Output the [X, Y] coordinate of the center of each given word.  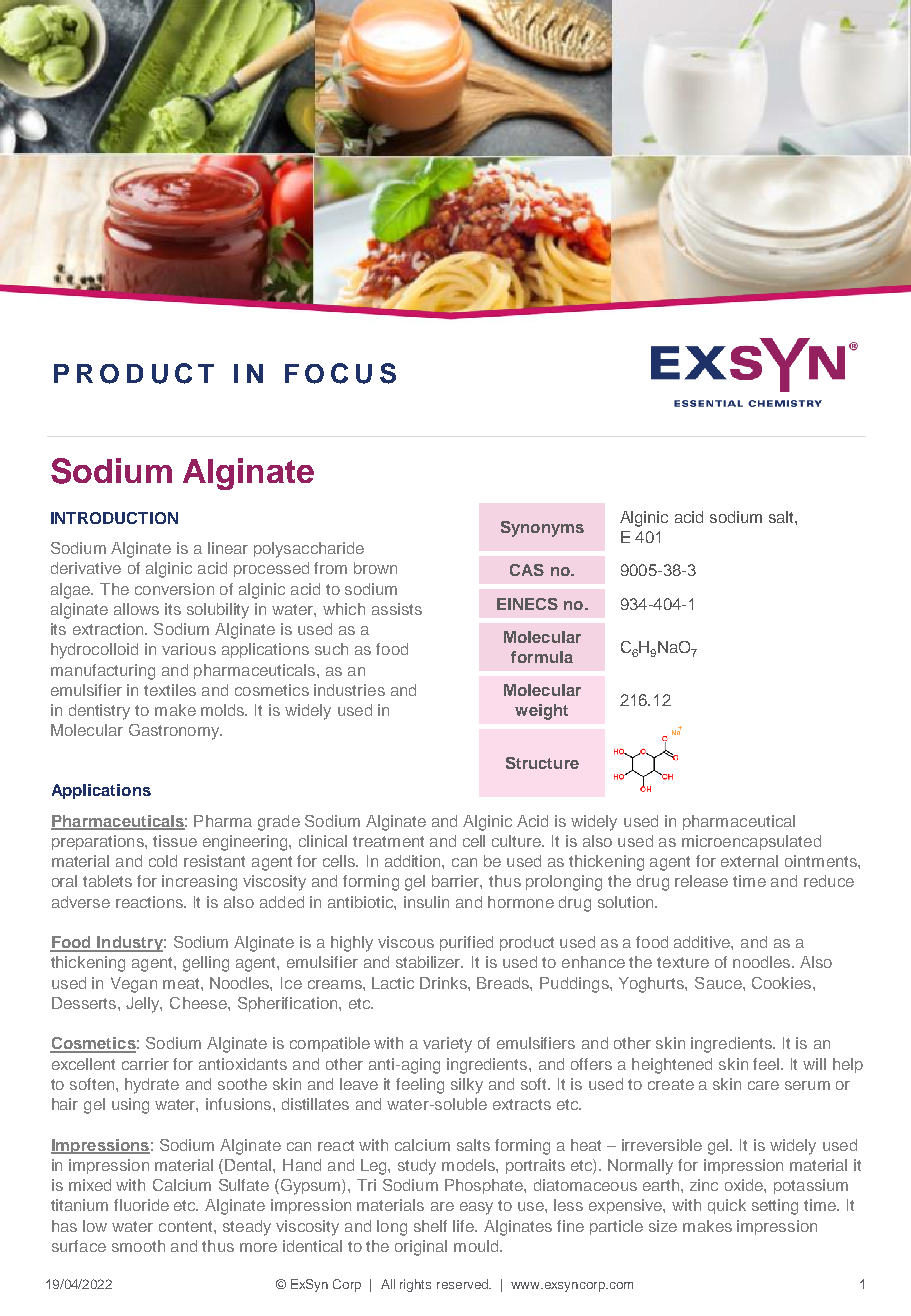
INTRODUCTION [114, 518]
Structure [542, 763]
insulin [426, 902]
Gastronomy [175, 732]
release [701, 881]
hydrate [152, 1086]
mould [477, 1246]
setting [775, 1207]
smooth [138, 1246]
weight [541, 712]
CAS [527, 570]
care [763, 1085]
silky [467, 1086]
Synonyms [542, 529]
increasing [199, 883]
